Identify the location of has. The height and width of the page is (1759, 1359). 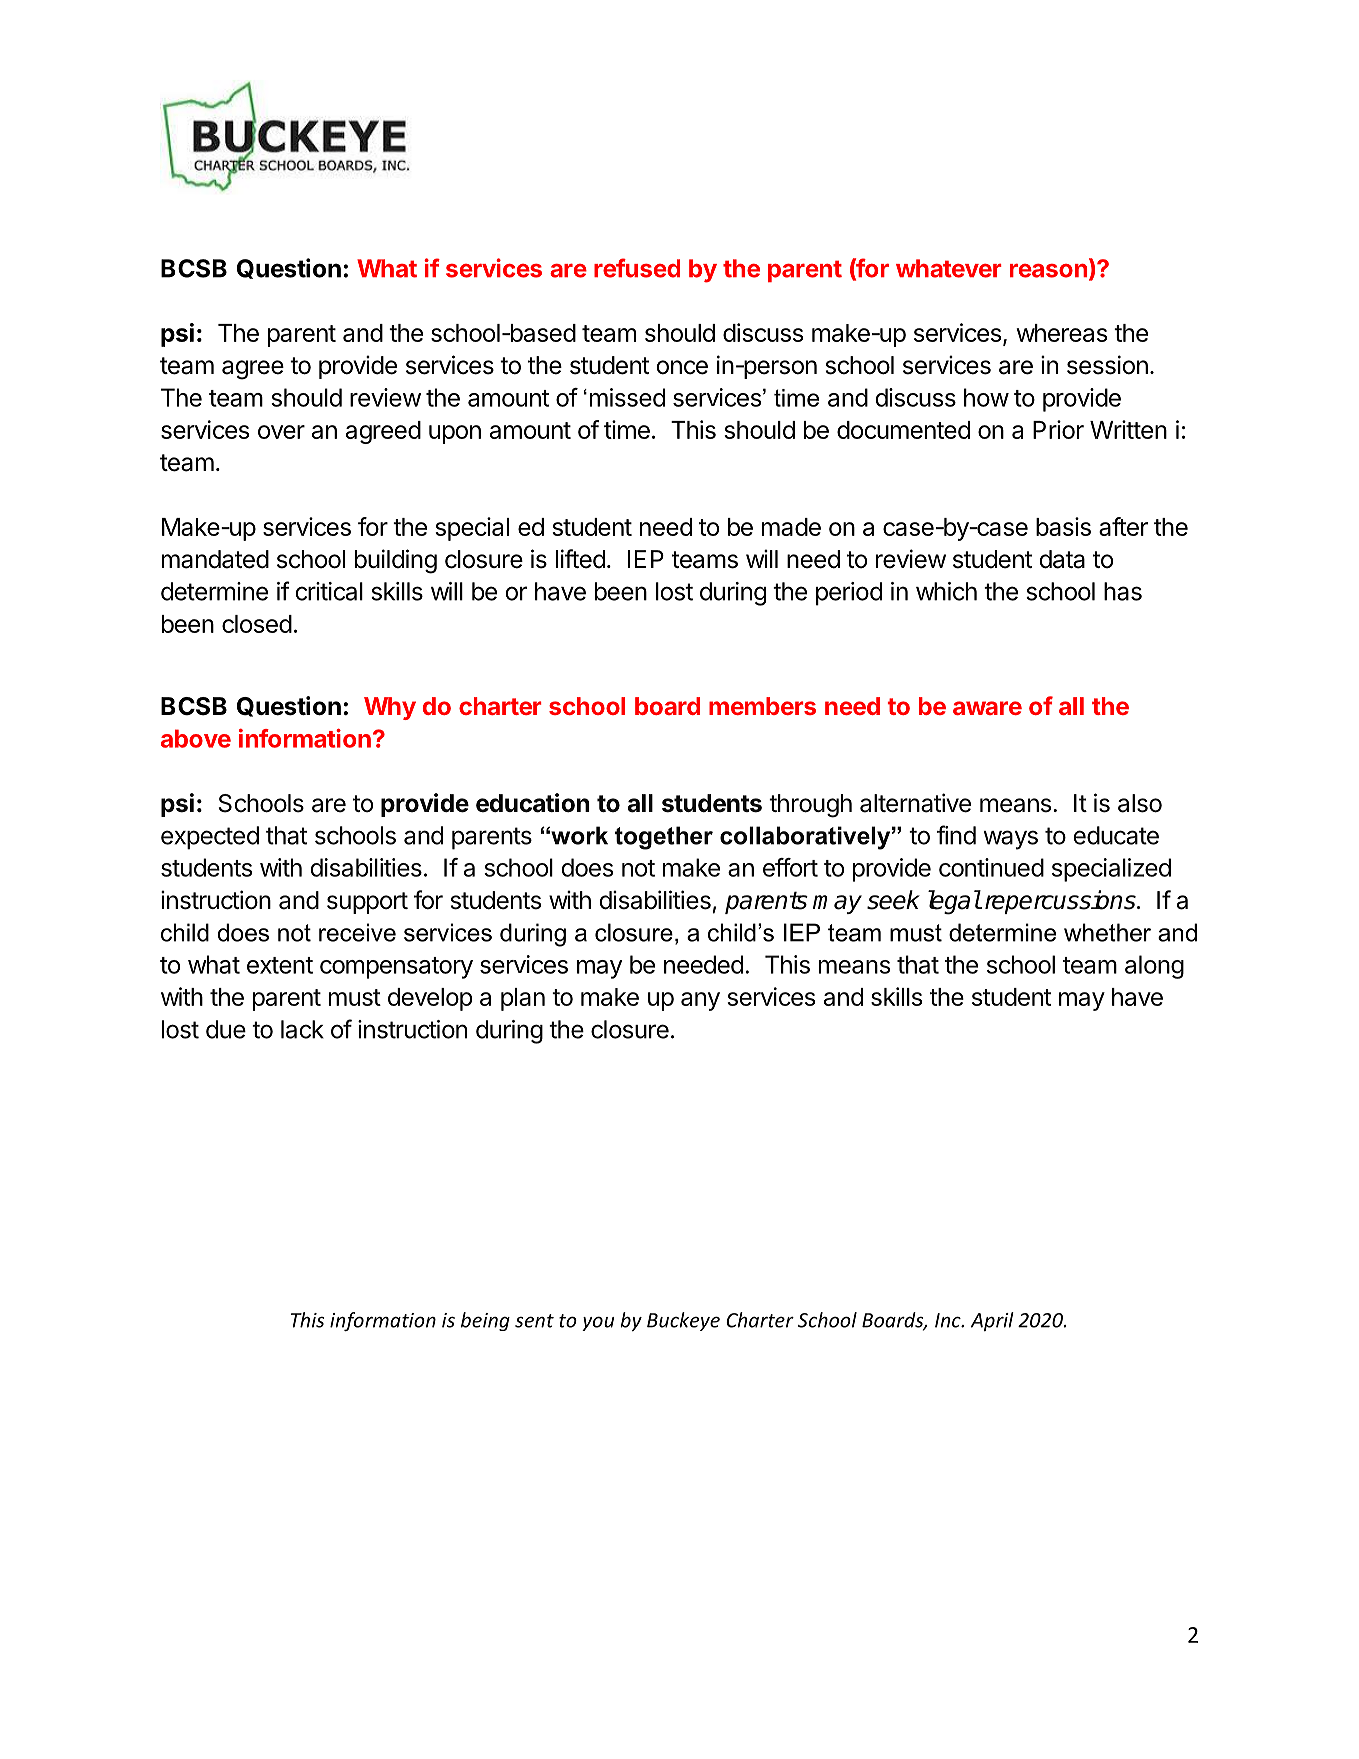
(1123, 591).
